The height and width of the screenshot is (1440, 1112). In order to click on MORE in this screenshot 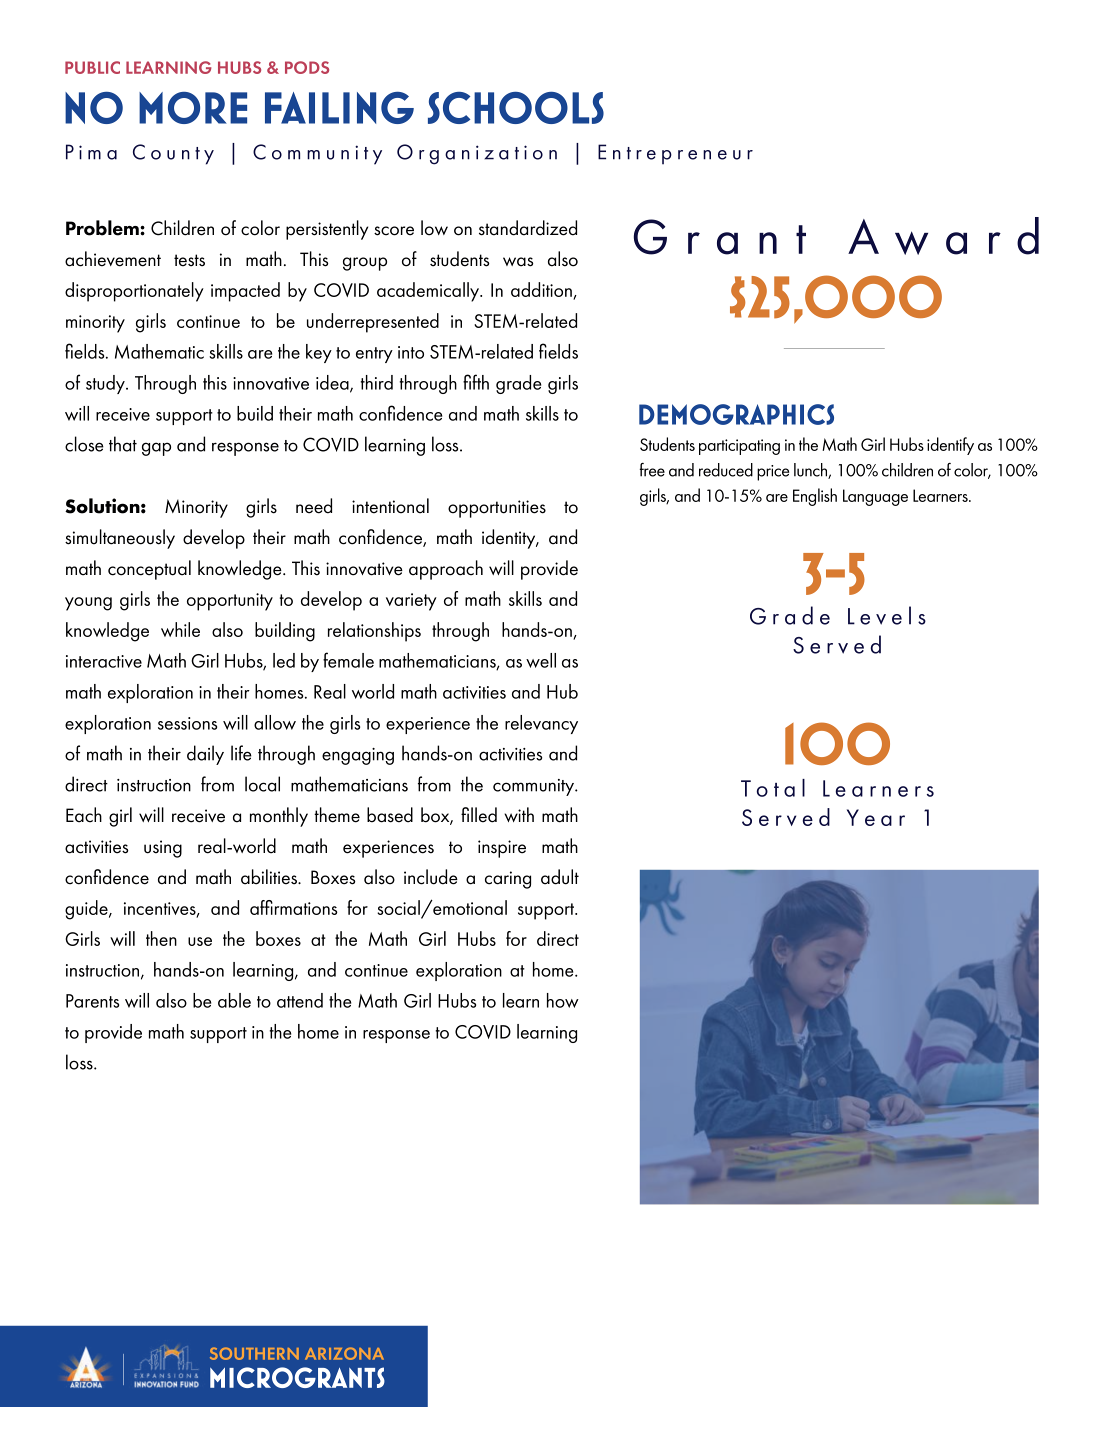, I will do `click(193, 108)`.
